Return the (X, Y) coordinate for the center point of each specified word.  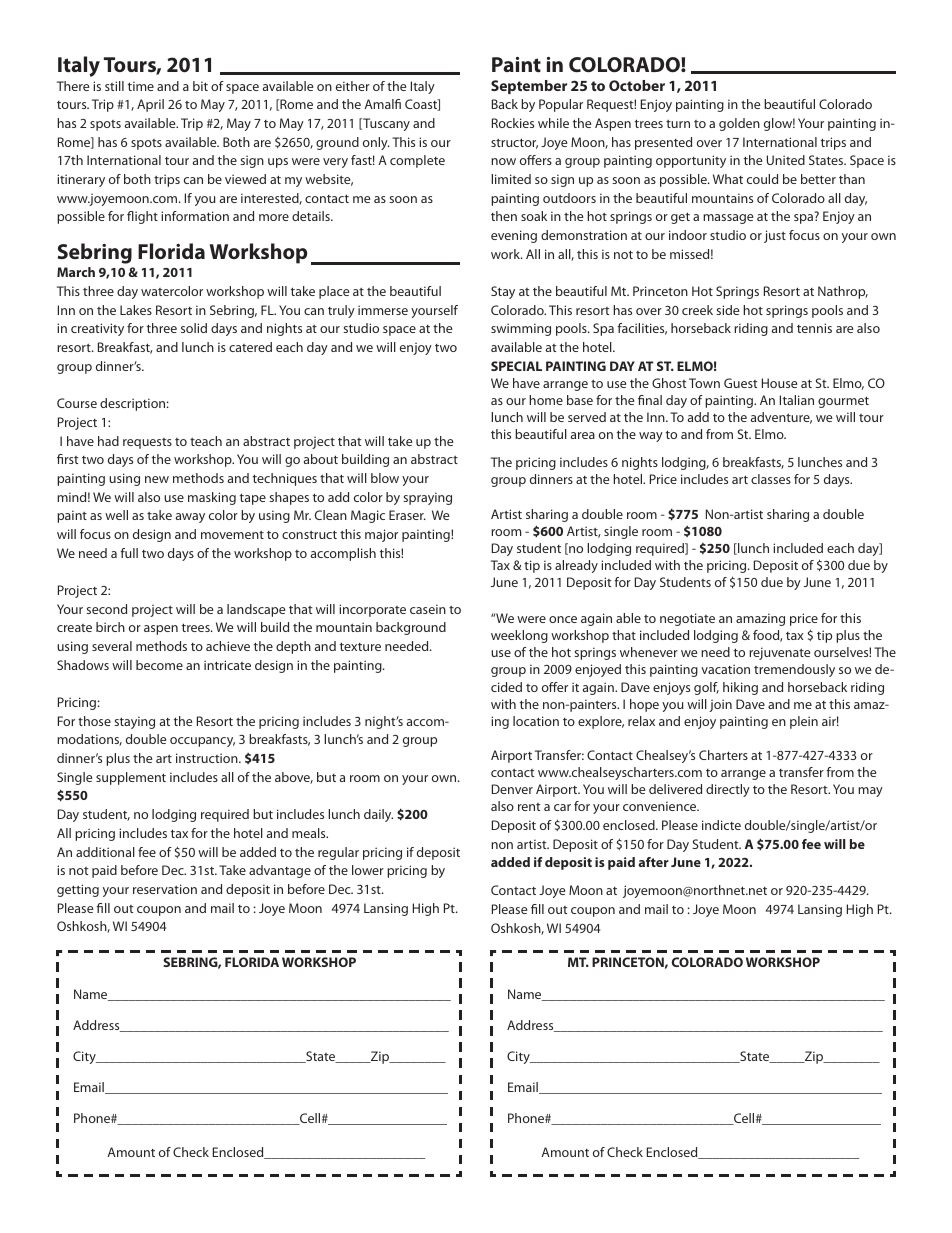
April (150, 105)
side (727, 310)
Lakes (136, 310)
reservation (165, 889)
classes (771, 479)
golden (739, 124)
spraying (427, 498)
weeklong (519, 636)
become (159, 665)
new (157, 479)
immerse (383, 310)
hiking (740, 688)
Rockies (513, 123)
